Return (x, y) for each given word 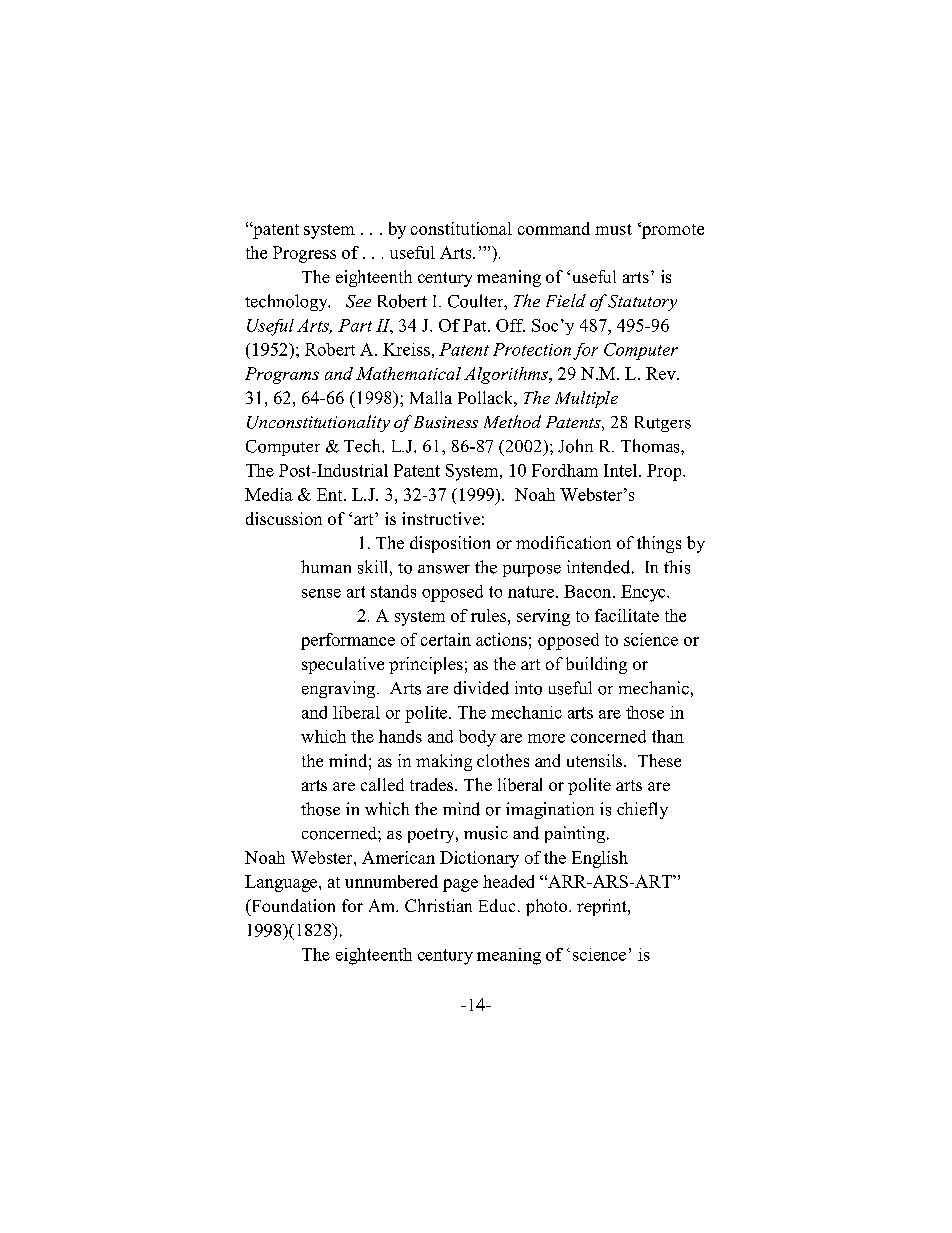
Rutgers (663, 424)
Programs (282, 375)
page (460, 885)
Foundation (292, 905)
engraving (340, 689)
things (659, 544)
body (477, 738)
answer (444, 569)
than (668, 736)
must (613, 229)
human (326, 566)
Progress (304, 254)
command (554, 228)
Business (446, 422)
